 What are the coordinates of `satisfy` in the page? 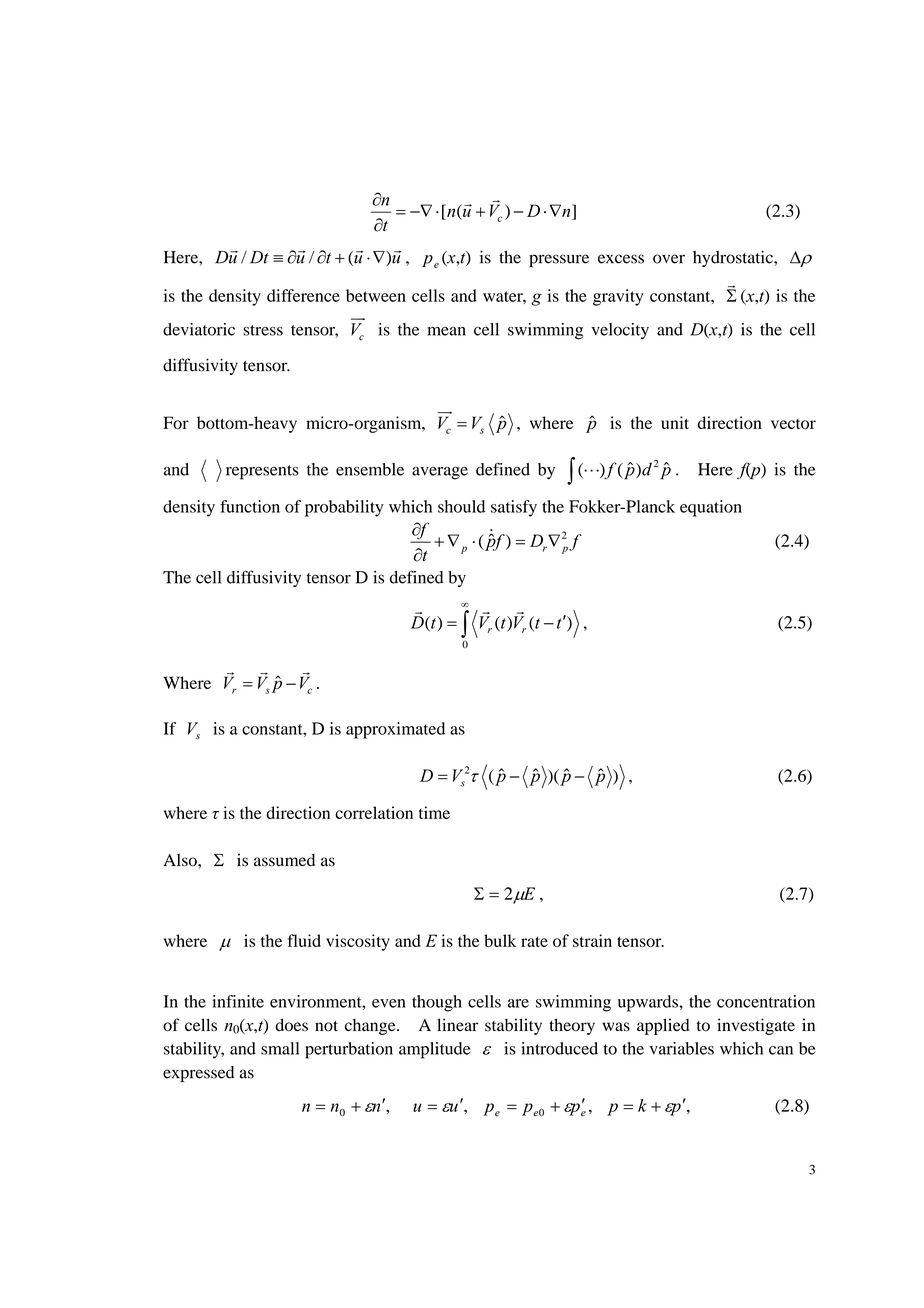 It's located at (514, 508).
